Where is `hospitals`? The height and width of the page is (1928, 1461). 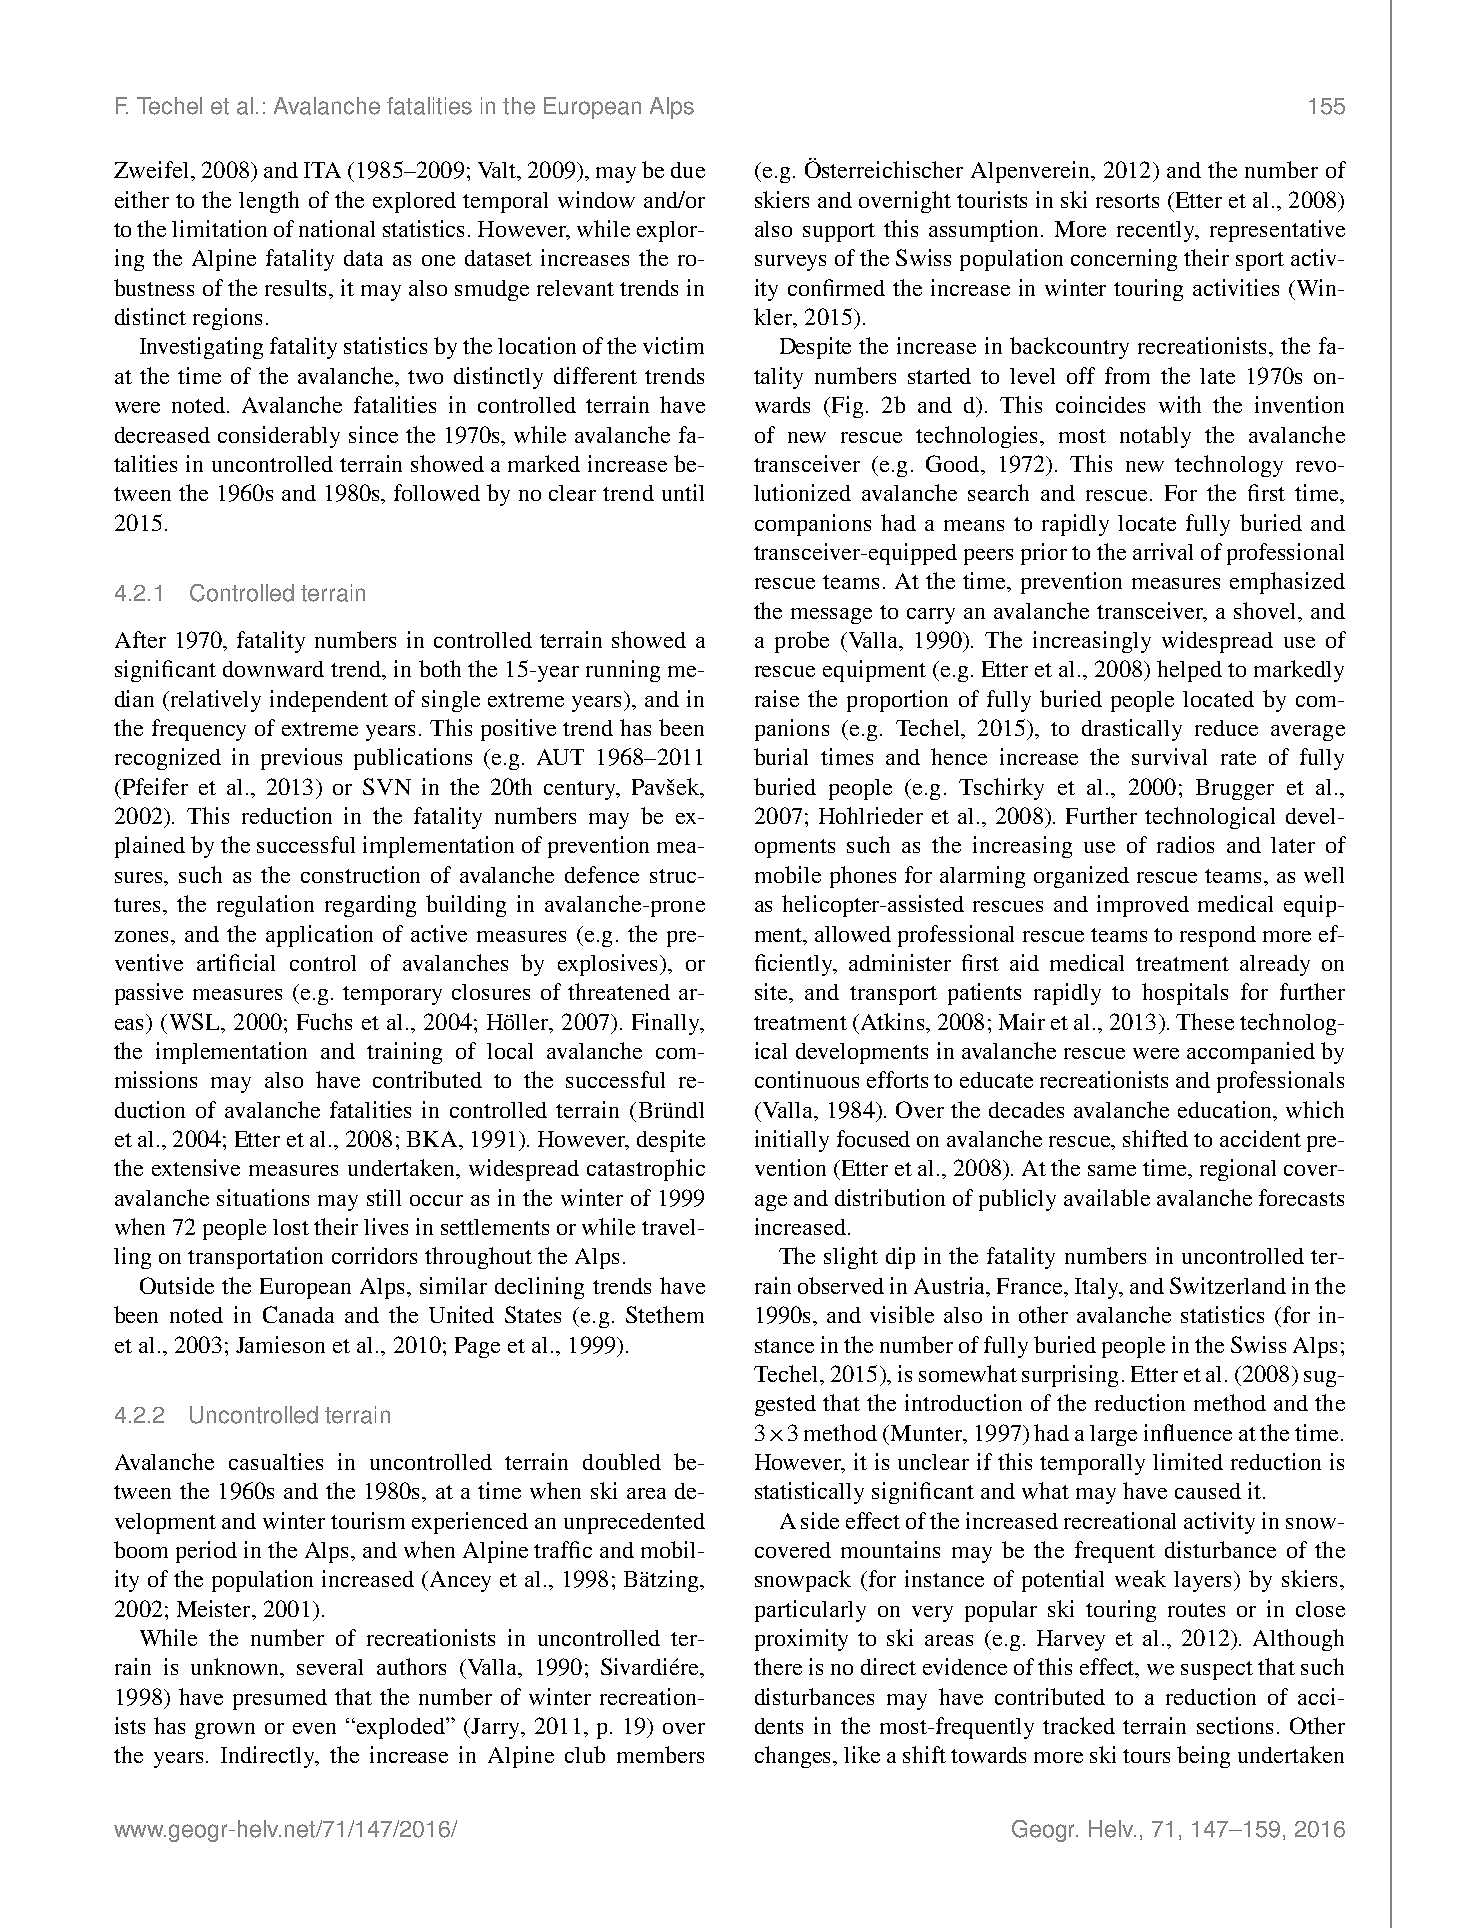 hospitals is located at coordinates (1185, 994).
